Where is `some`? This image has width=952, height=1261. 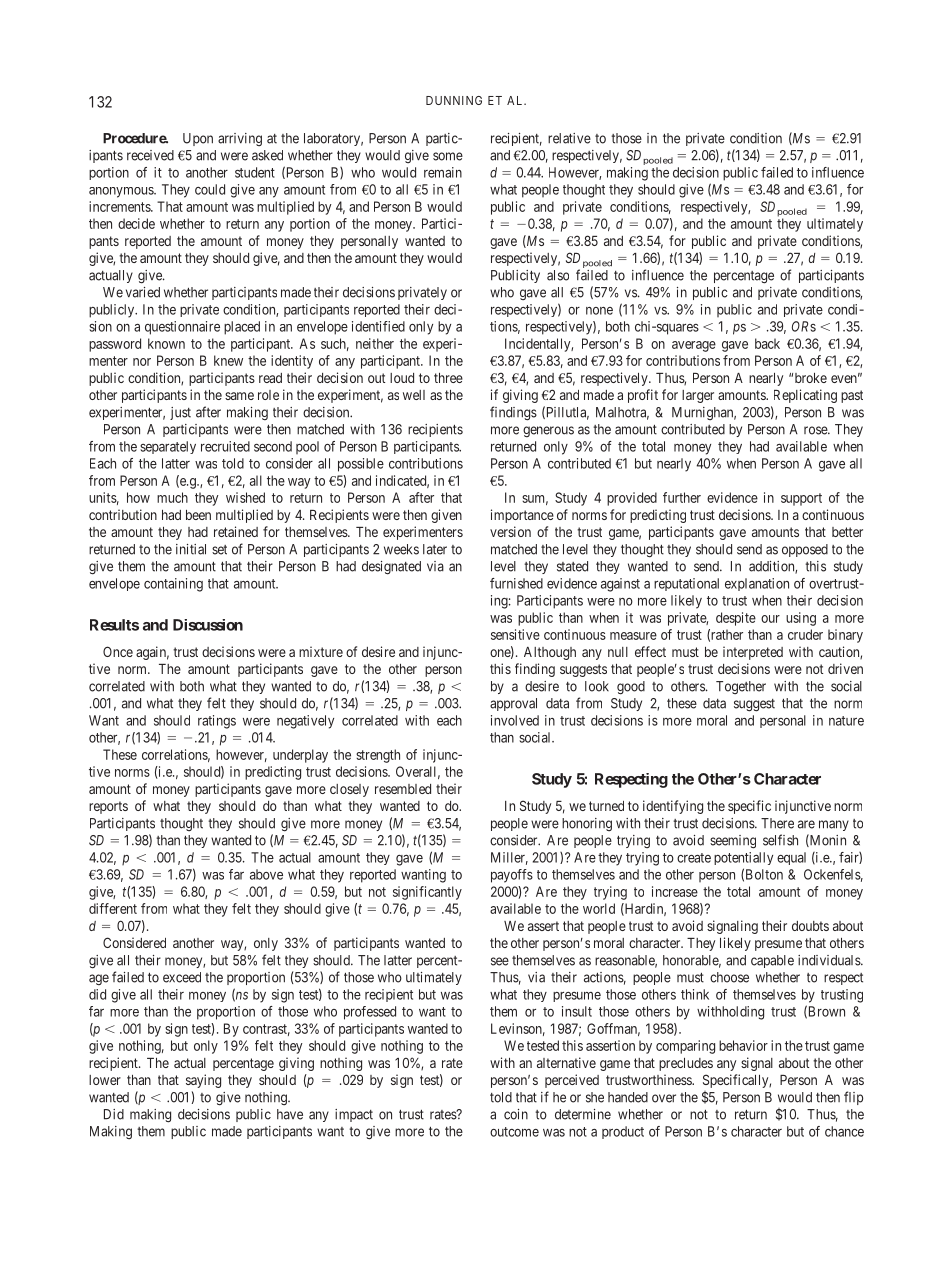 some is located at coordinates (448, 156).
